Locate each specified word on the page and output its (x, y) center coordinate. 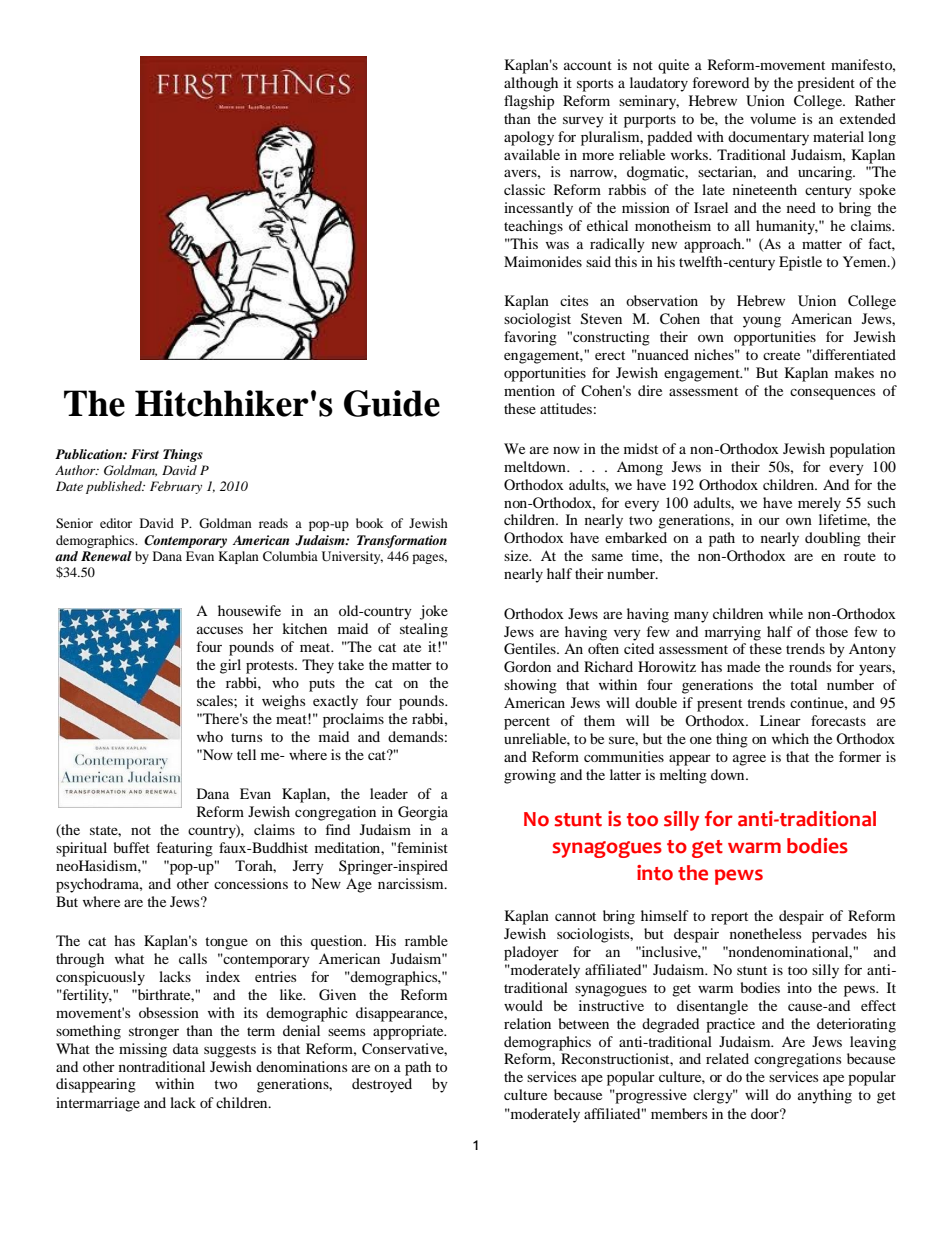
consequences (832, 394)
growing (530, 776)
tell (246, 754)
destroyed (382, 1085)
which (790, 738)
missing (143, 1050)
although (531, 84)
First (145, 454)
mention (529, 390)
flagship (529, 102)
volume (773, 118)
